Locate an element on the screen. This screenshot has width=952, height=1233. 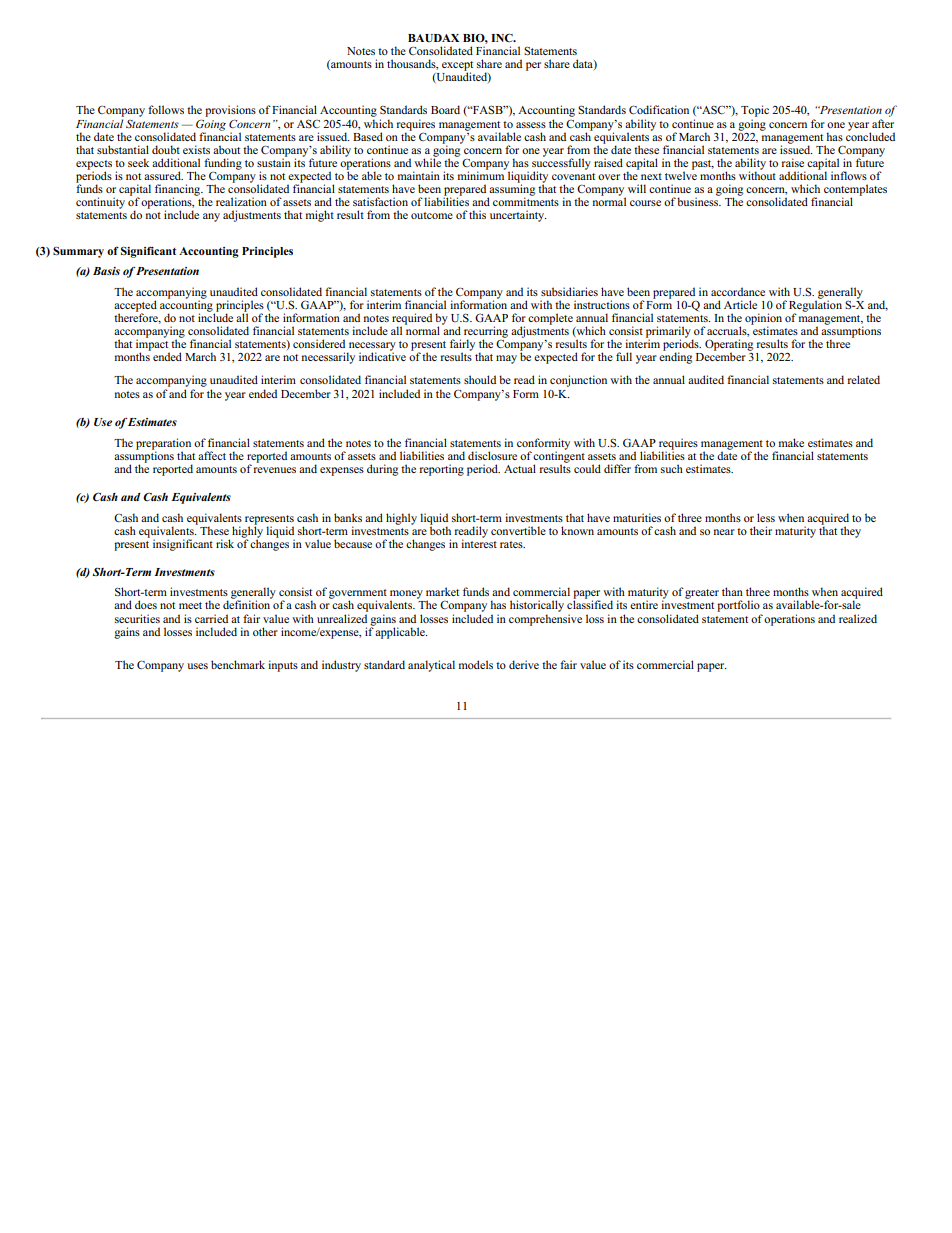
affect is located at coordinates (212, 455).
